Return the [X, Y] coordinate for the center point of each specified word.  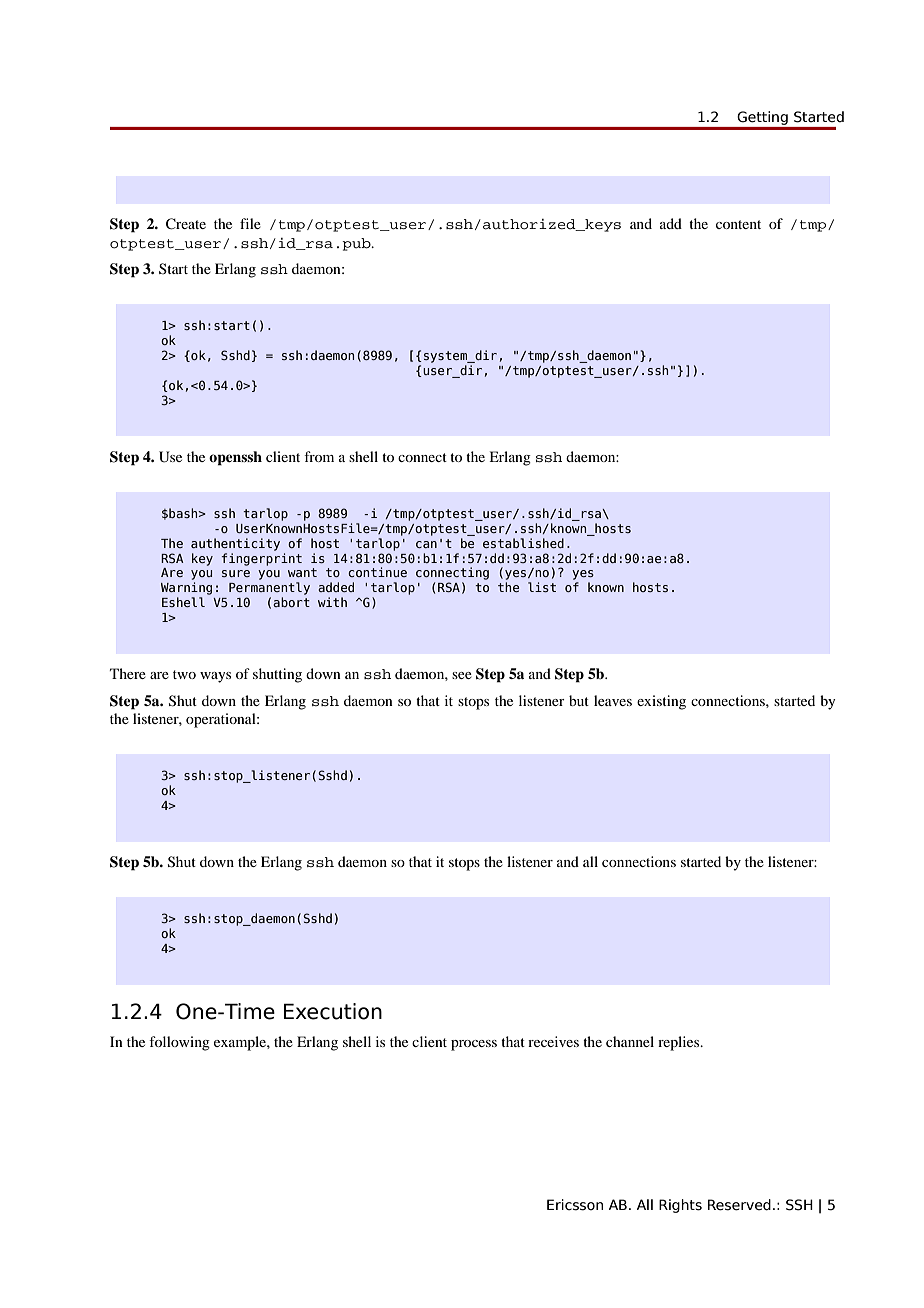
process [474, 1045]
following [179, 1043]
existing [661, 702]
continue [377, 572]
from [319, 456]
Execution [333, 1011]
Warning [186, 588]
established [523, 543]
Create [186, 224]
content [738, 224]
